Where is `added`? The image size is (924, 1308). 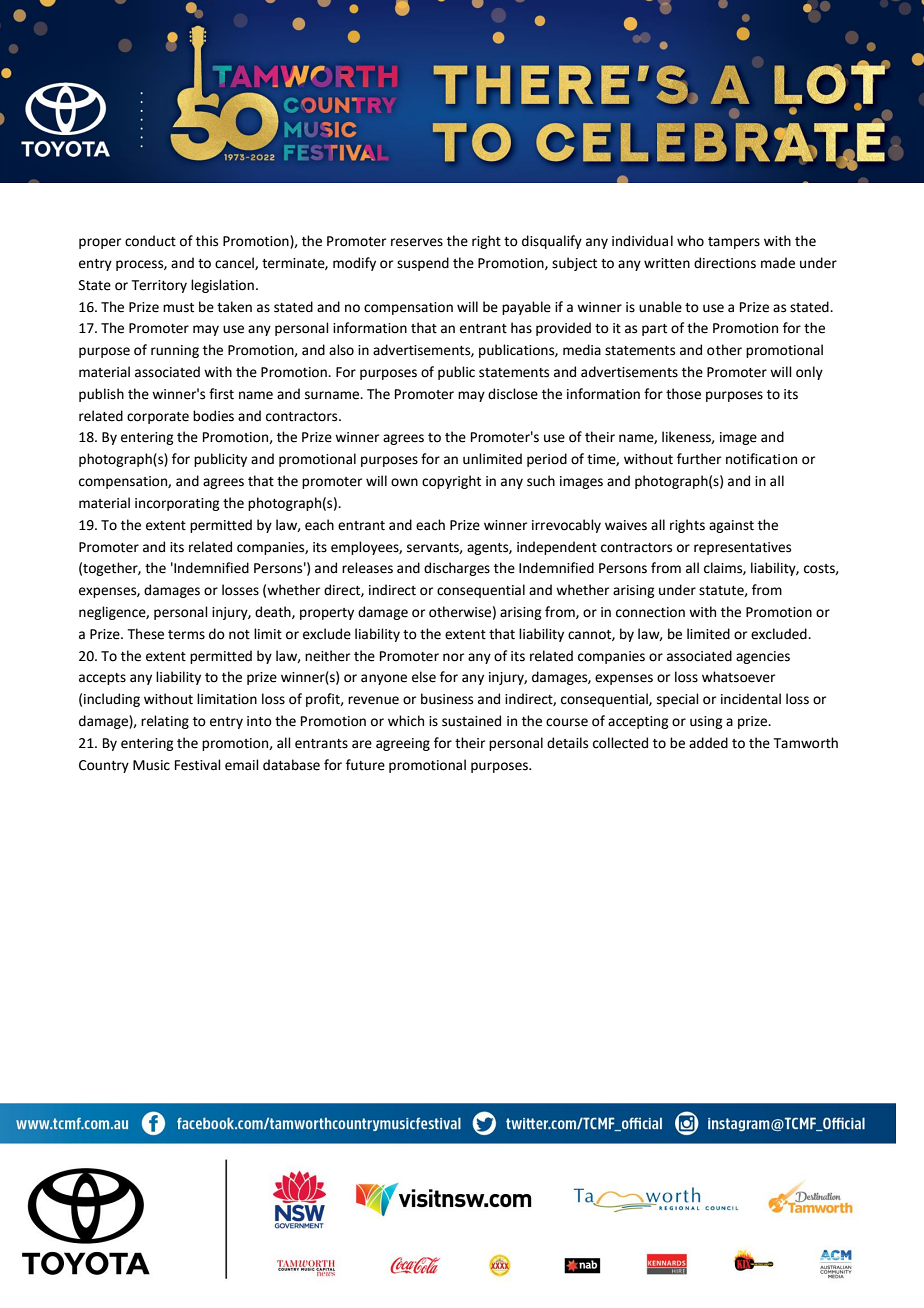 added is located at coordinates (708, 743).
